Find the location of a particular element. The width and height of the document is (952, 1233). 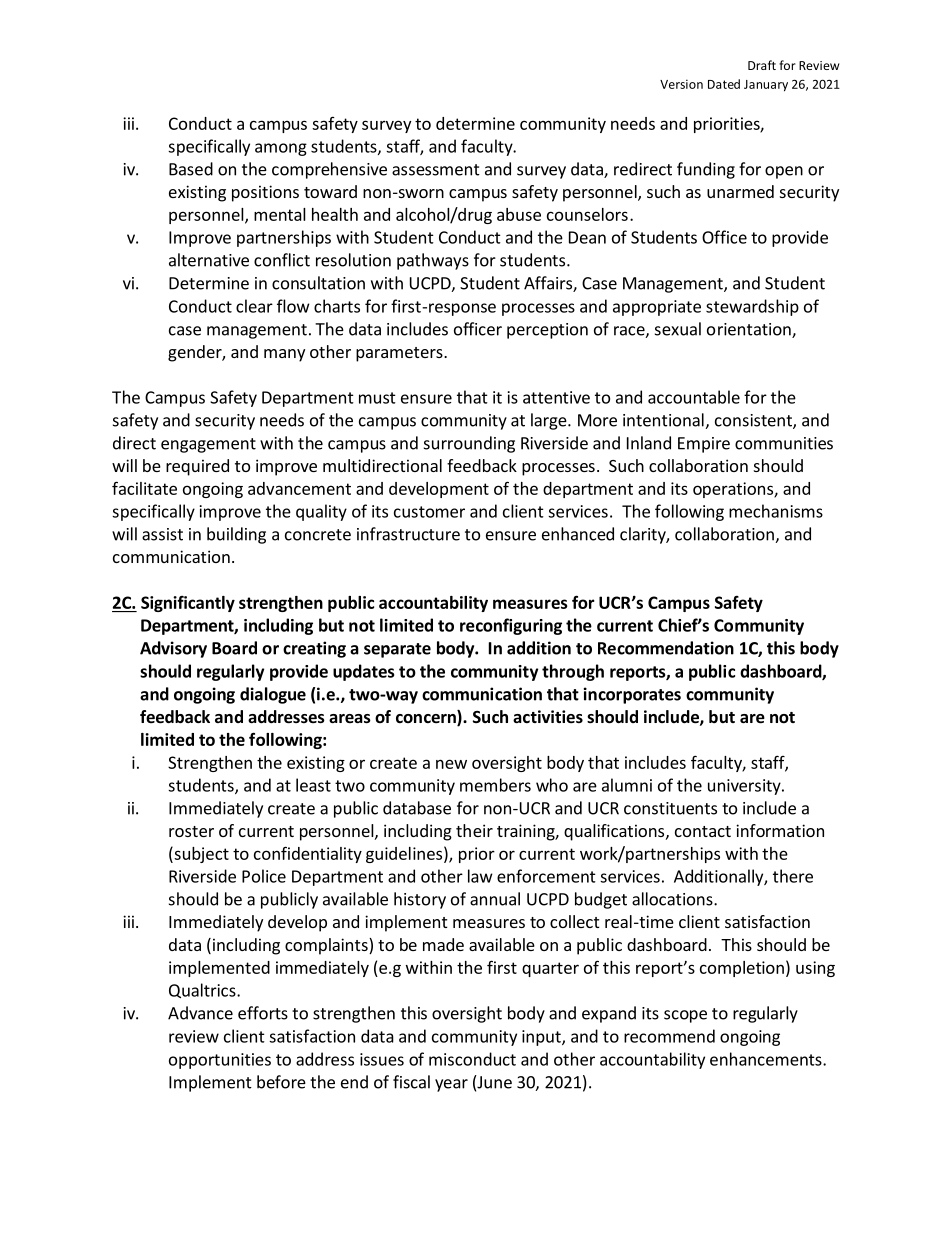

assessment is located at coordinates (436, 170).
